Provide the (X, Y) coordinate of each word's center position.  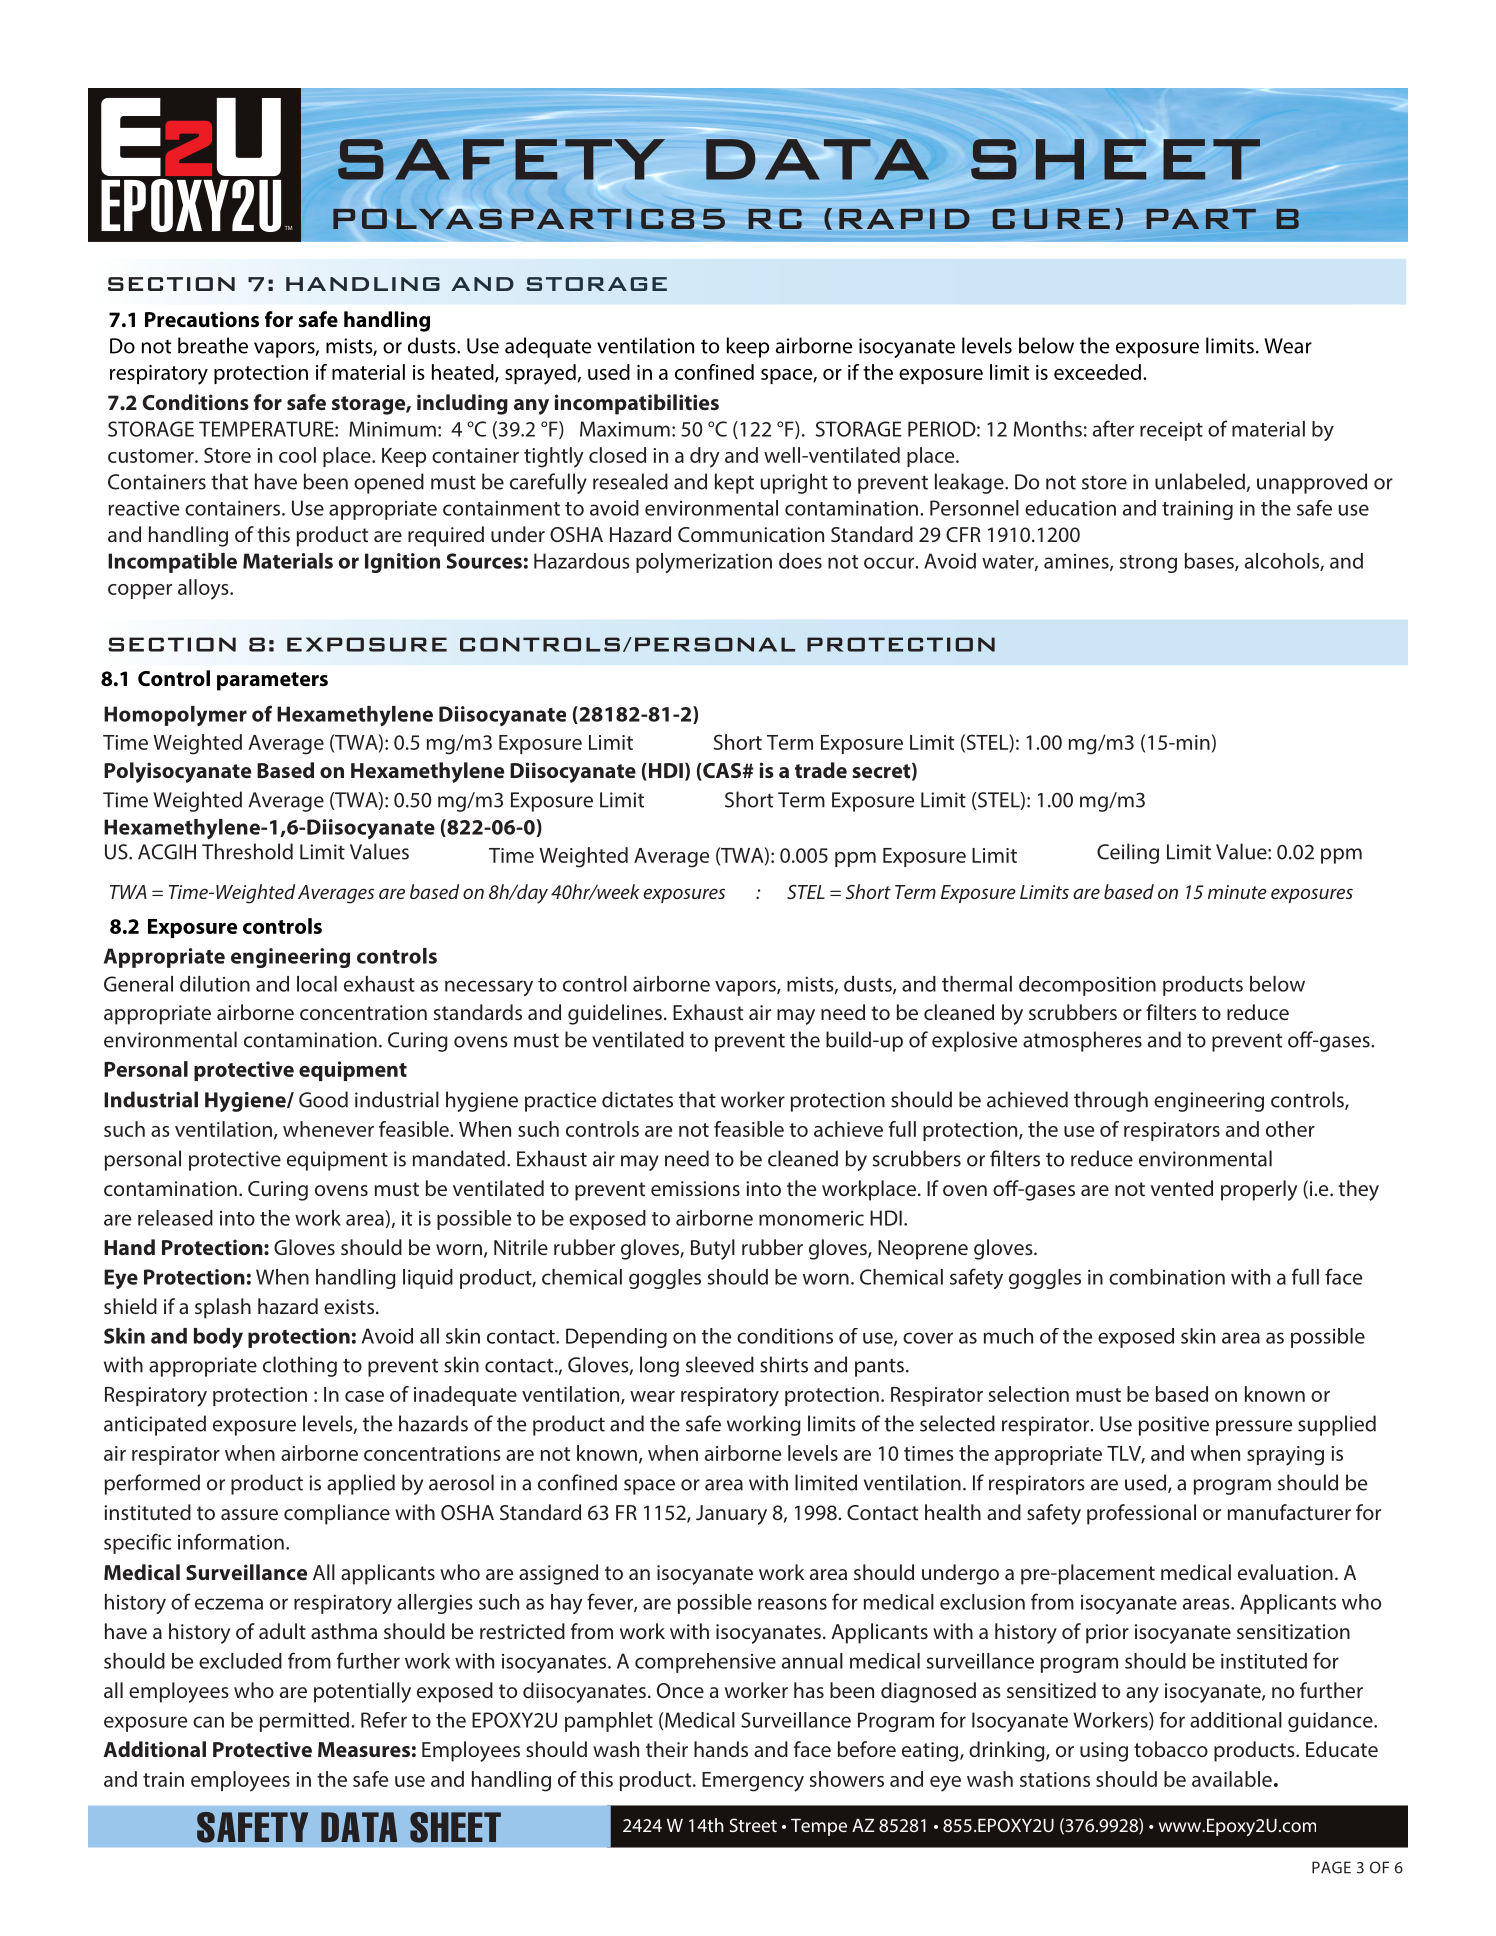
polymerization (704, 563)
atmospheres (1082, 1041)
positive (1174, 1426)
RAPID (904, 219)
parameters (272, 681)
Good (323, 1099)
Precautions (202, 319)
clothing (300, 1366)
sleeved (720, 1364)
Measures (364, 1749)
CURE (1051, 219)
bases (1210, 562)
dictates (637, 1099)
